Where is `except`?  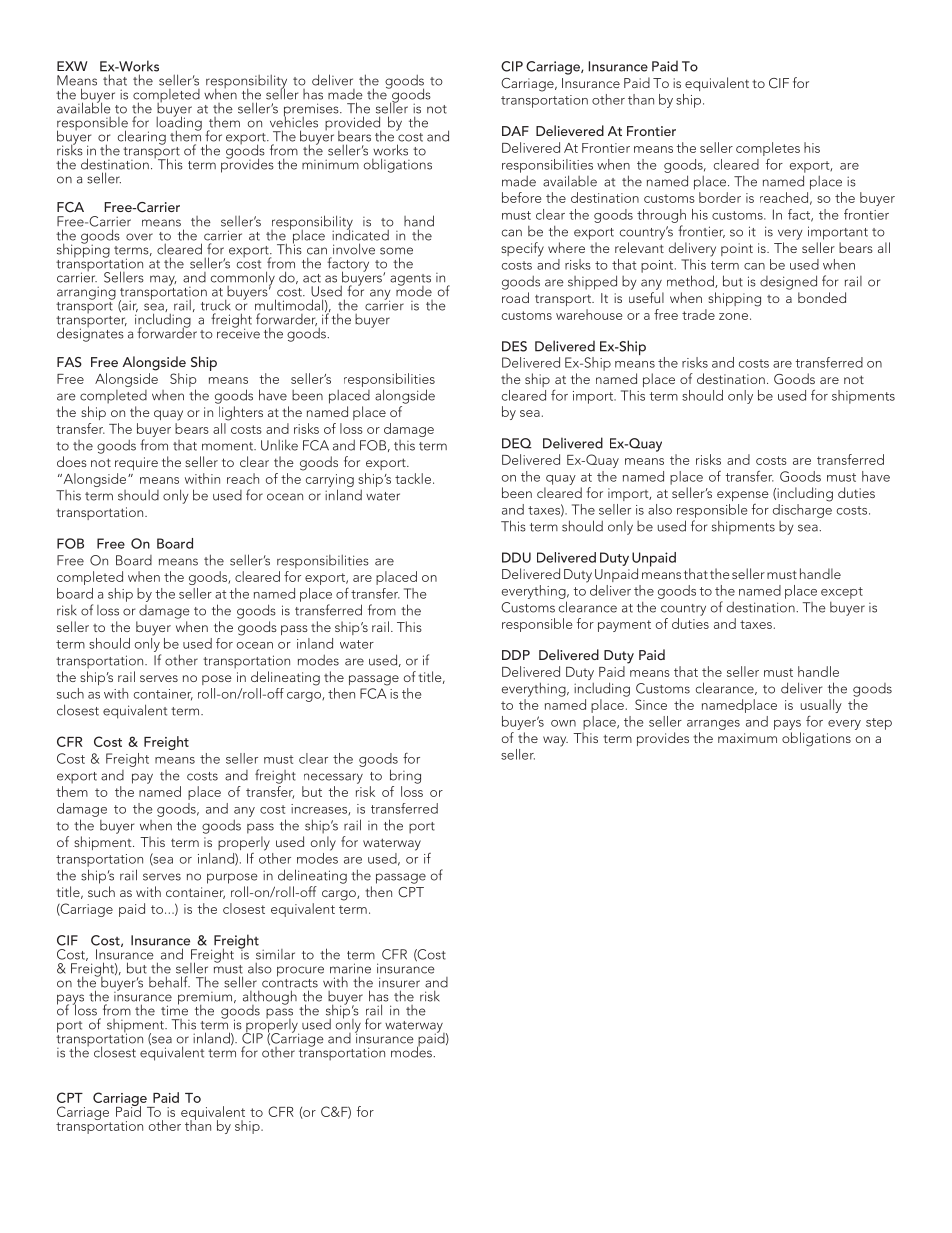 except is located at coordinates (842, 593).
